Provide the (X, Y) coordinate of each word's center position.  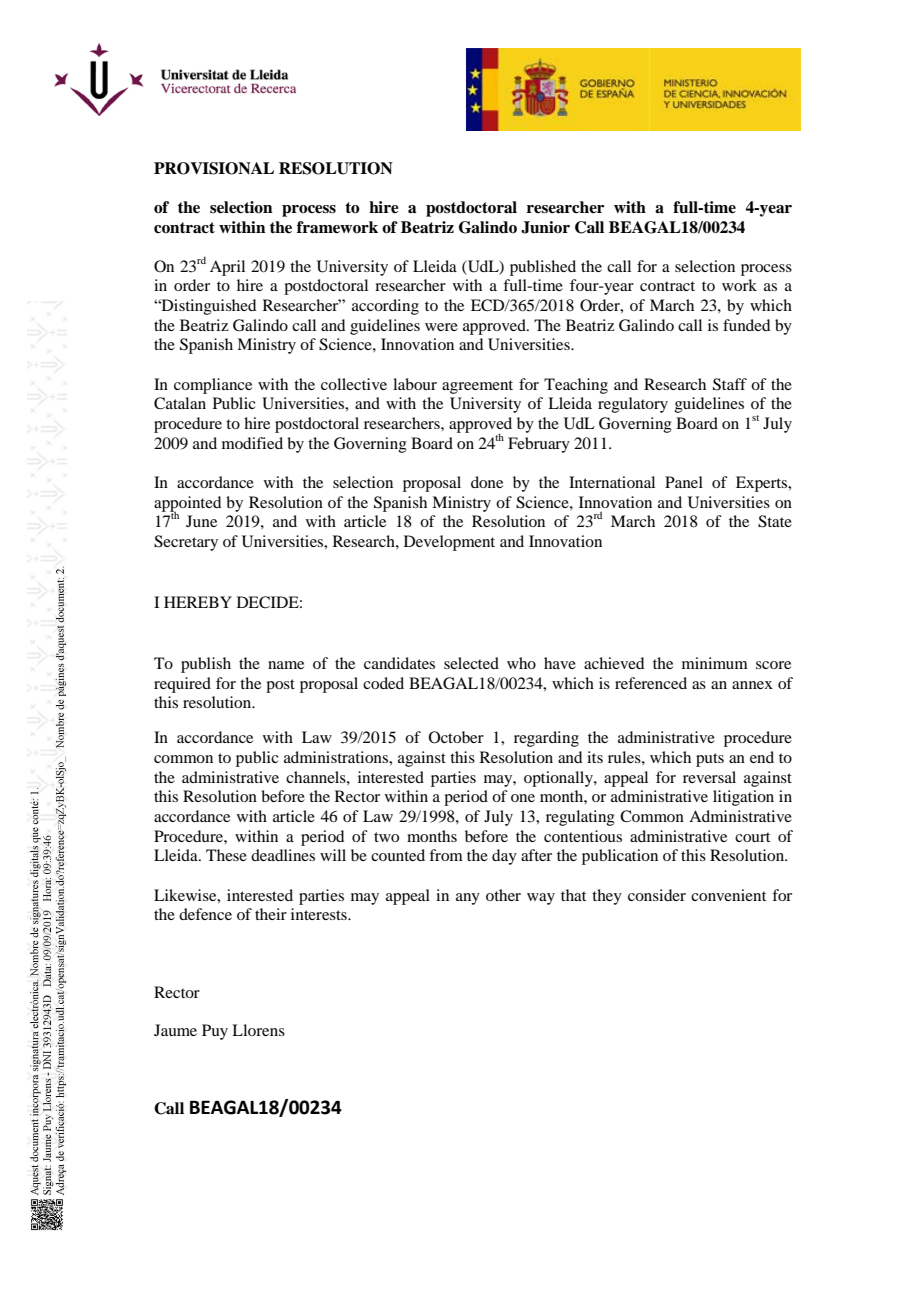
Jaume (175, 1030)
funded (746, 325)
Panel (684, 482)
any (468, 899)
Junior (545, 227)
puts (710, 760)
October (456, 737)
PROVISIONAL (214, 168)
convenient (728, 895)
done (487, 482)
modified (252, 443)
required (182, 685)
